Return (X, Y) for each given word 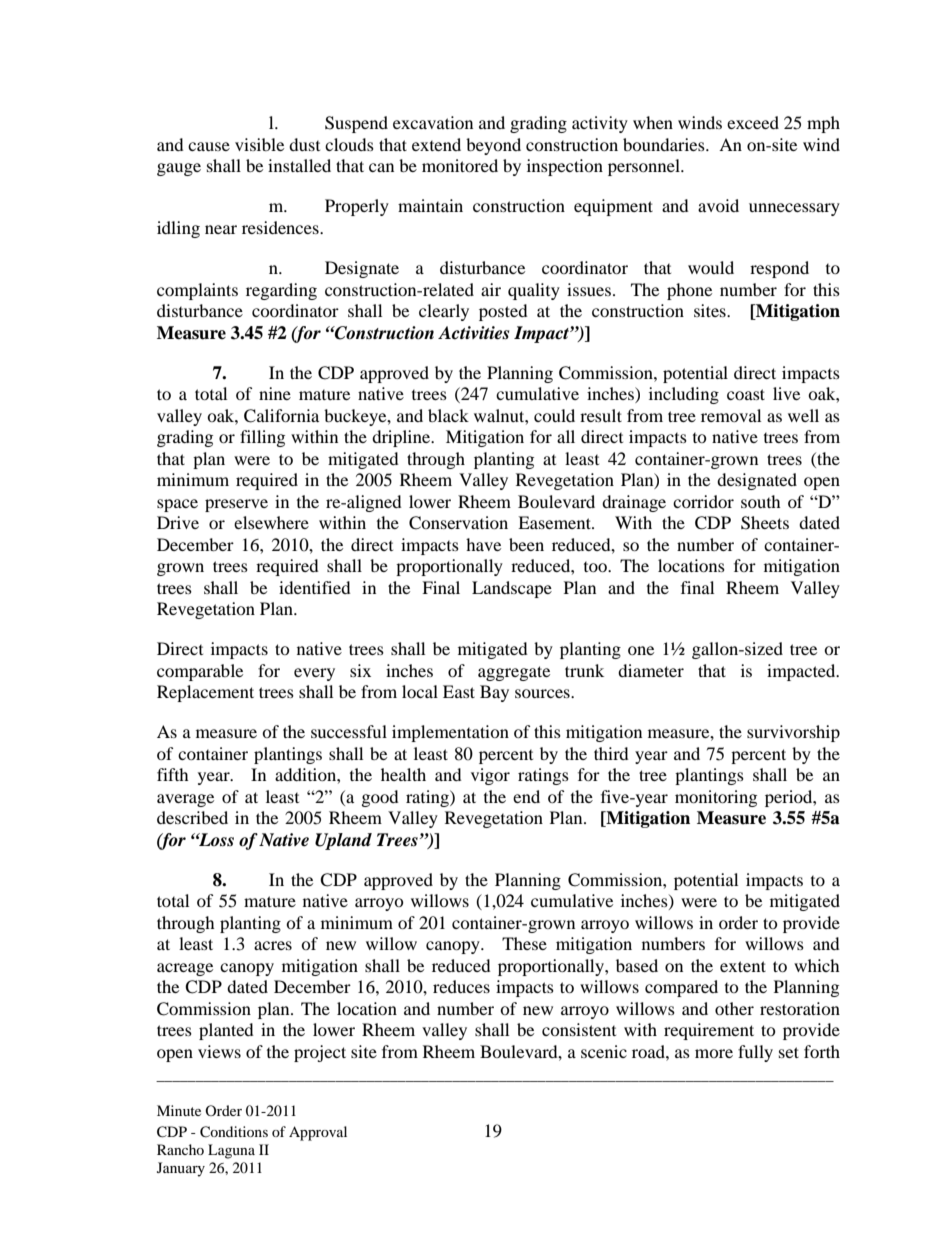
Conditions (234, 1132)
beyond (493, 146)
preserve (236, 505)
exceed (753, 122)
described (192, 817)
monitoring (716, 798)
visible (259, 144)
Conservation (458, 523)
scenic (604, 1051)
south (761, 501)
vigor (490, 776)
